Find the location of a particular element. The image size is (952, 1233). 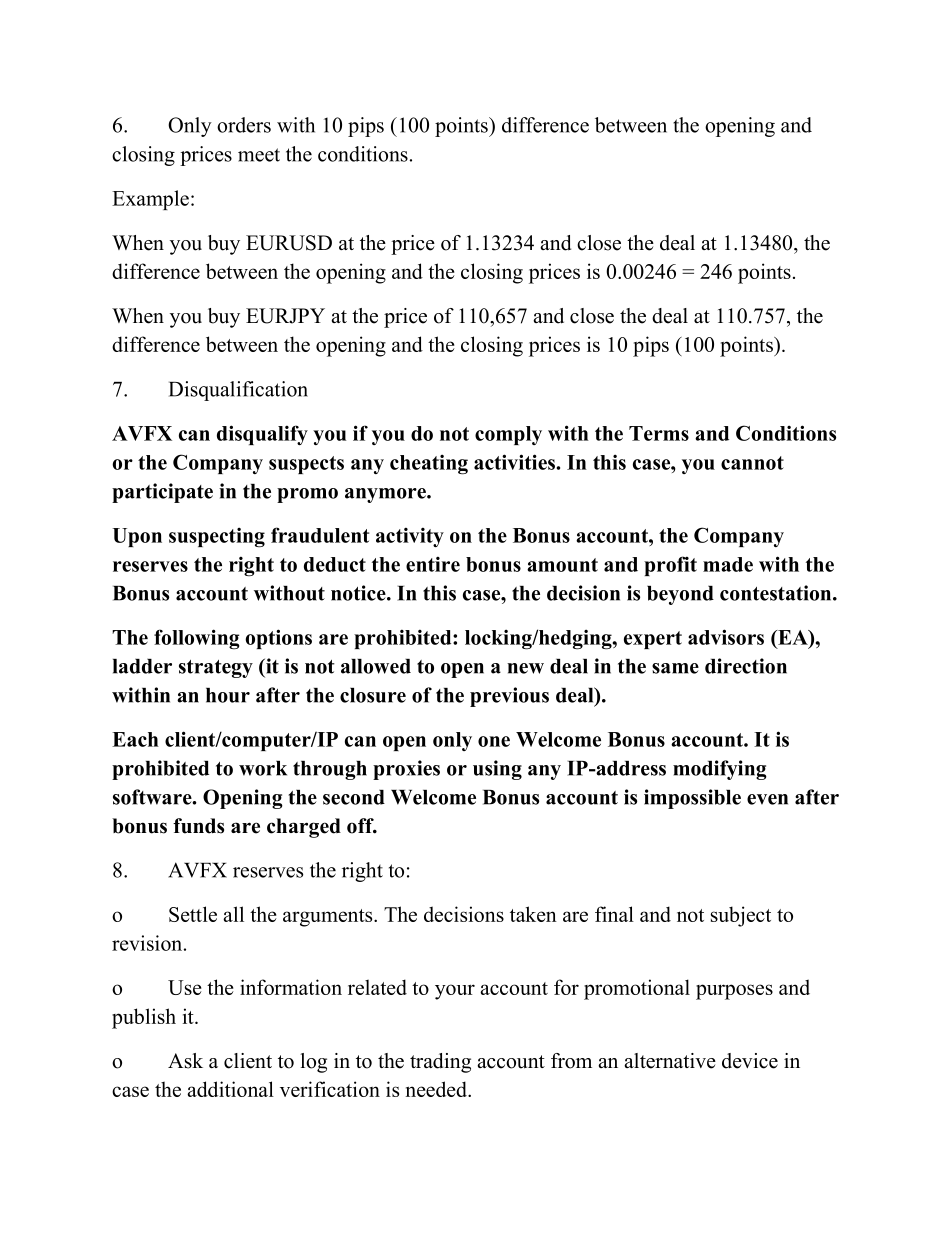

funds is located at coordinates (198, 826).
